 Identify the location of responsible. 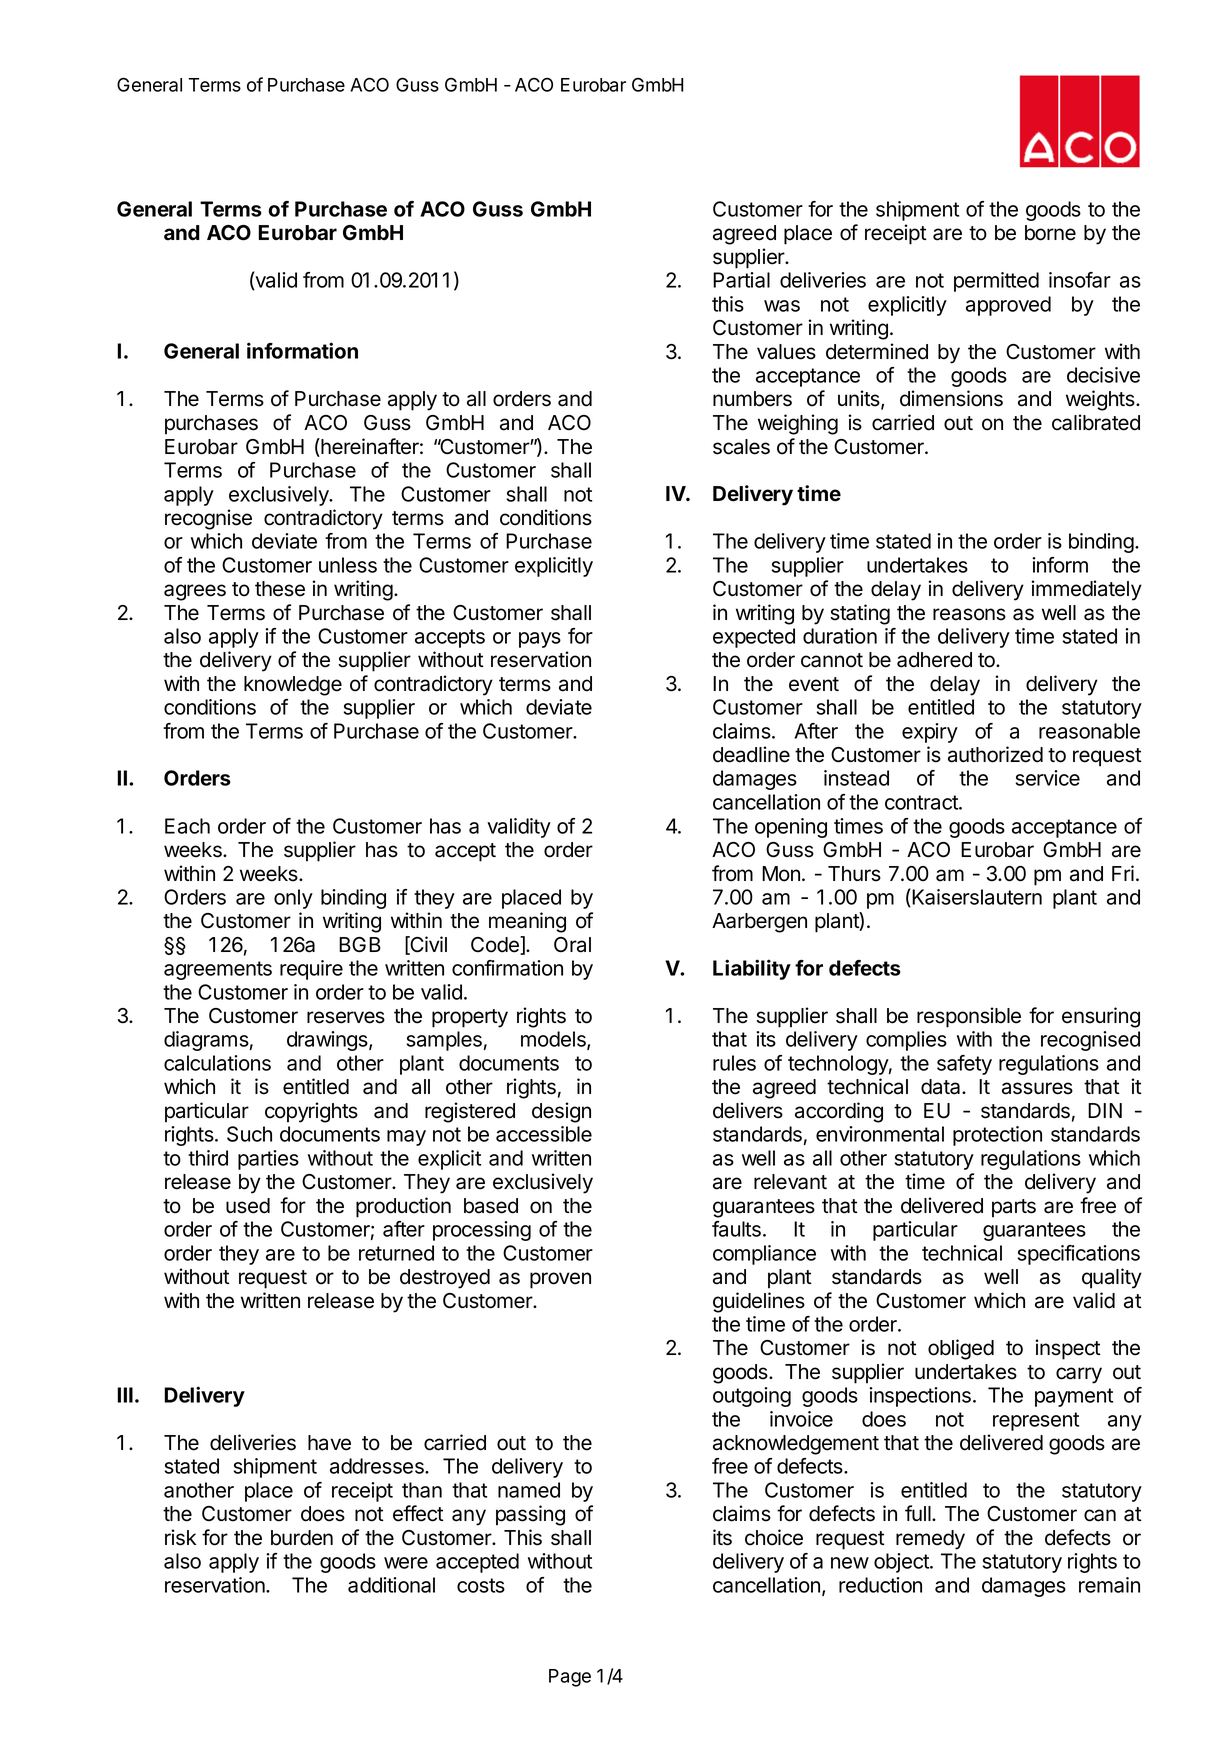
(969, 1017).
